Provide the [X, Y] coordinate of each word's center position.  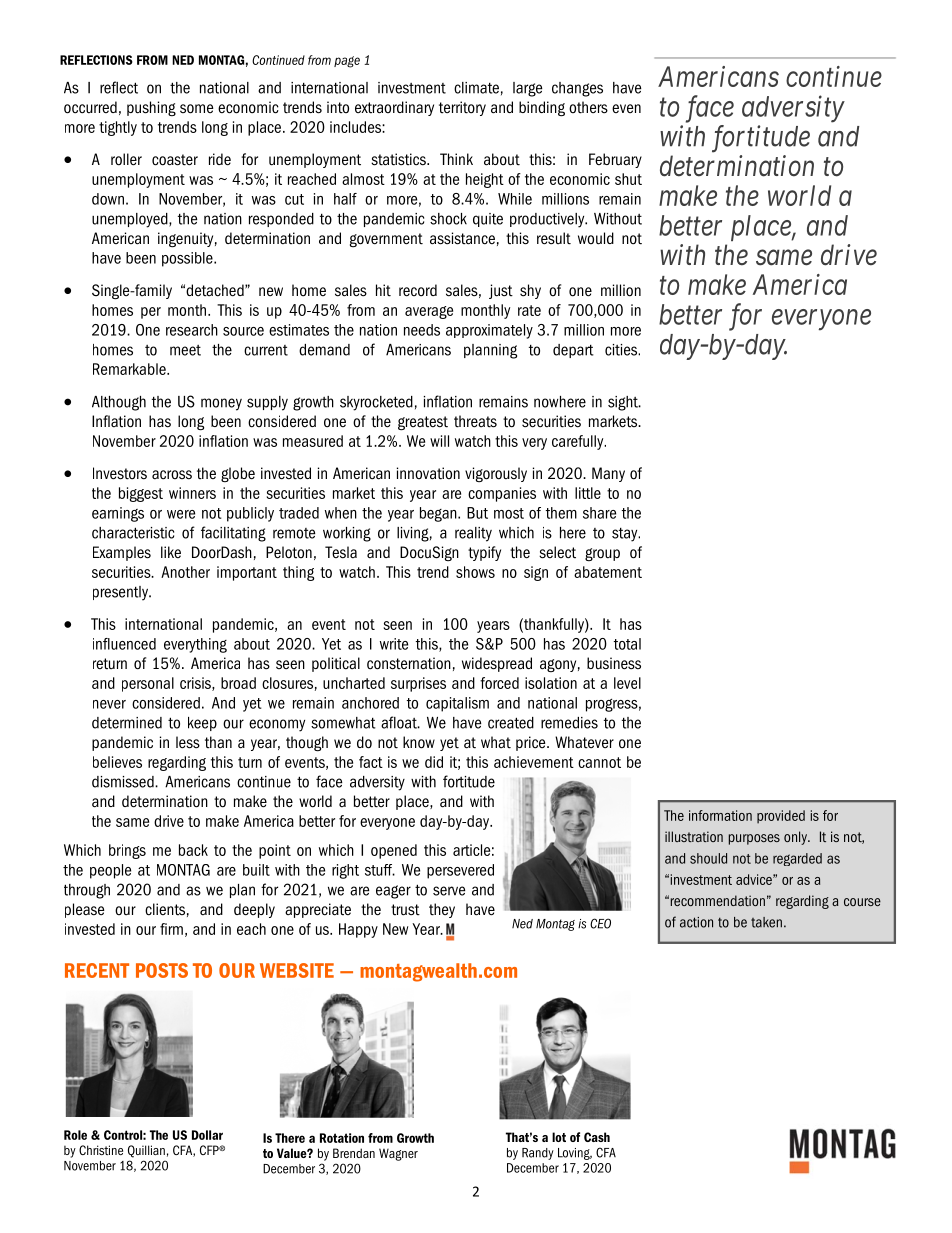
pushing [151, 108]
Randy [538, 1154]
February [615, 160]
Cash [597, 1137]
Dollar [207, 1135]
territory [462, 108]
